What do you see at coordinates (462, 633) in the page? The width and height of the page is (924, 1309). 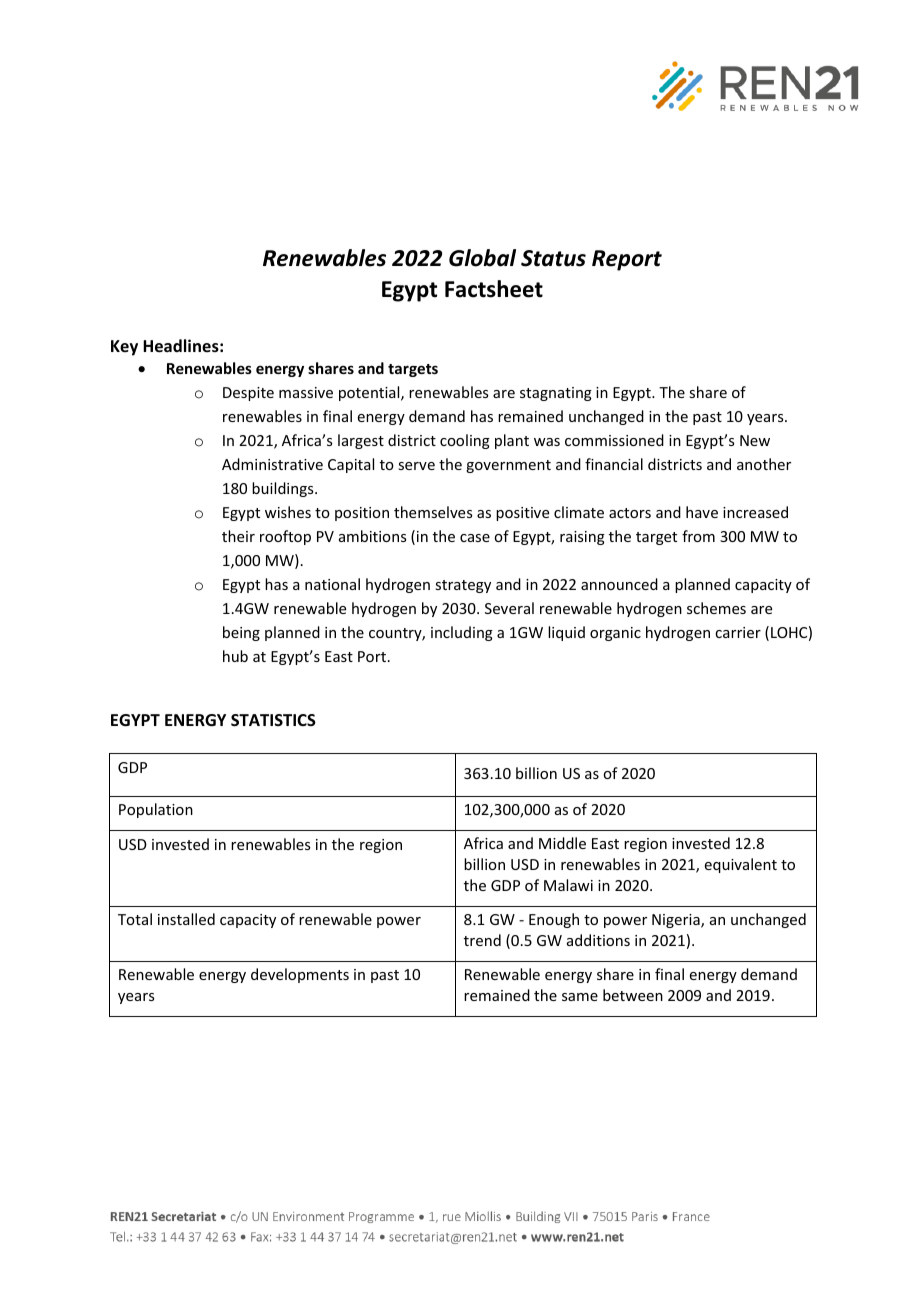 I see `including` at bounding box center [462, 633].
